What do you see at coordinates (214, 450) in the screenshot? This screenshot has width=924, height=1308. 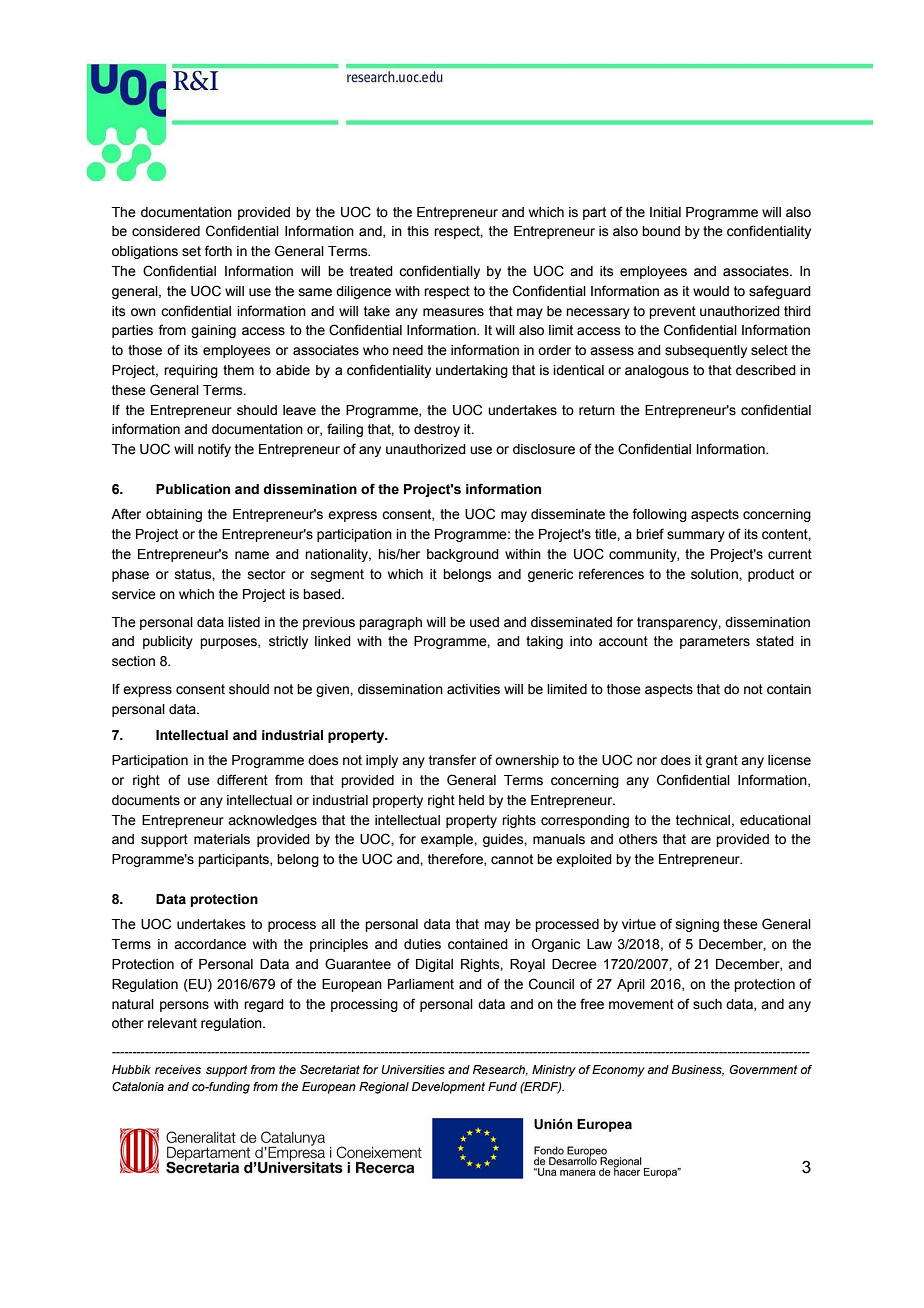 I see `notify` at bounding box center [214, 450].
